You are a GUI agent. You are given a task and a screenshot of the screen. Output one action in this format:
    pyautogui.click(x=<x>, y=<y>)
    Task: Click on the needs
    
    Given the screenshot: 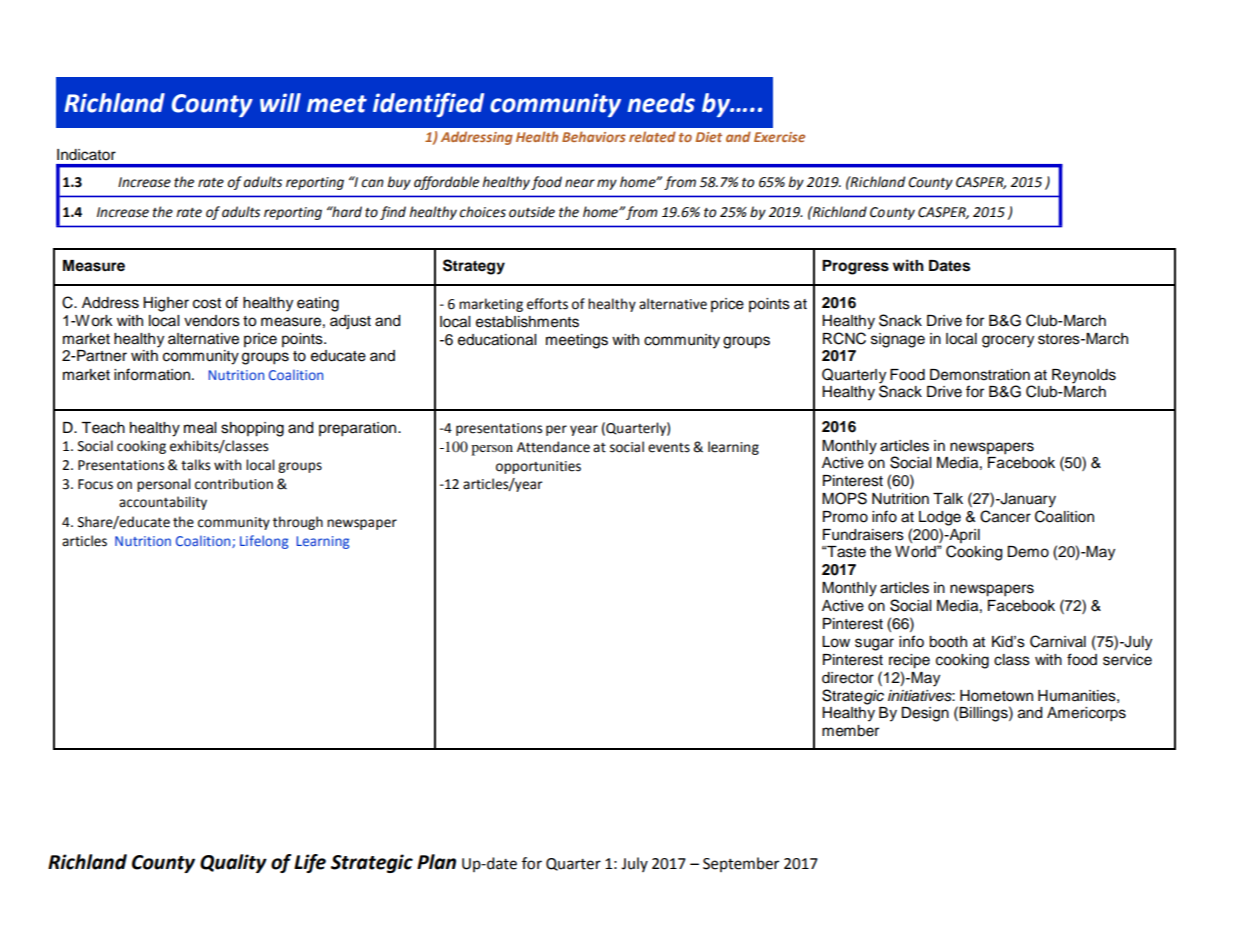 What is the action you would take?
    pyautogui.click(x=661, y=103)
